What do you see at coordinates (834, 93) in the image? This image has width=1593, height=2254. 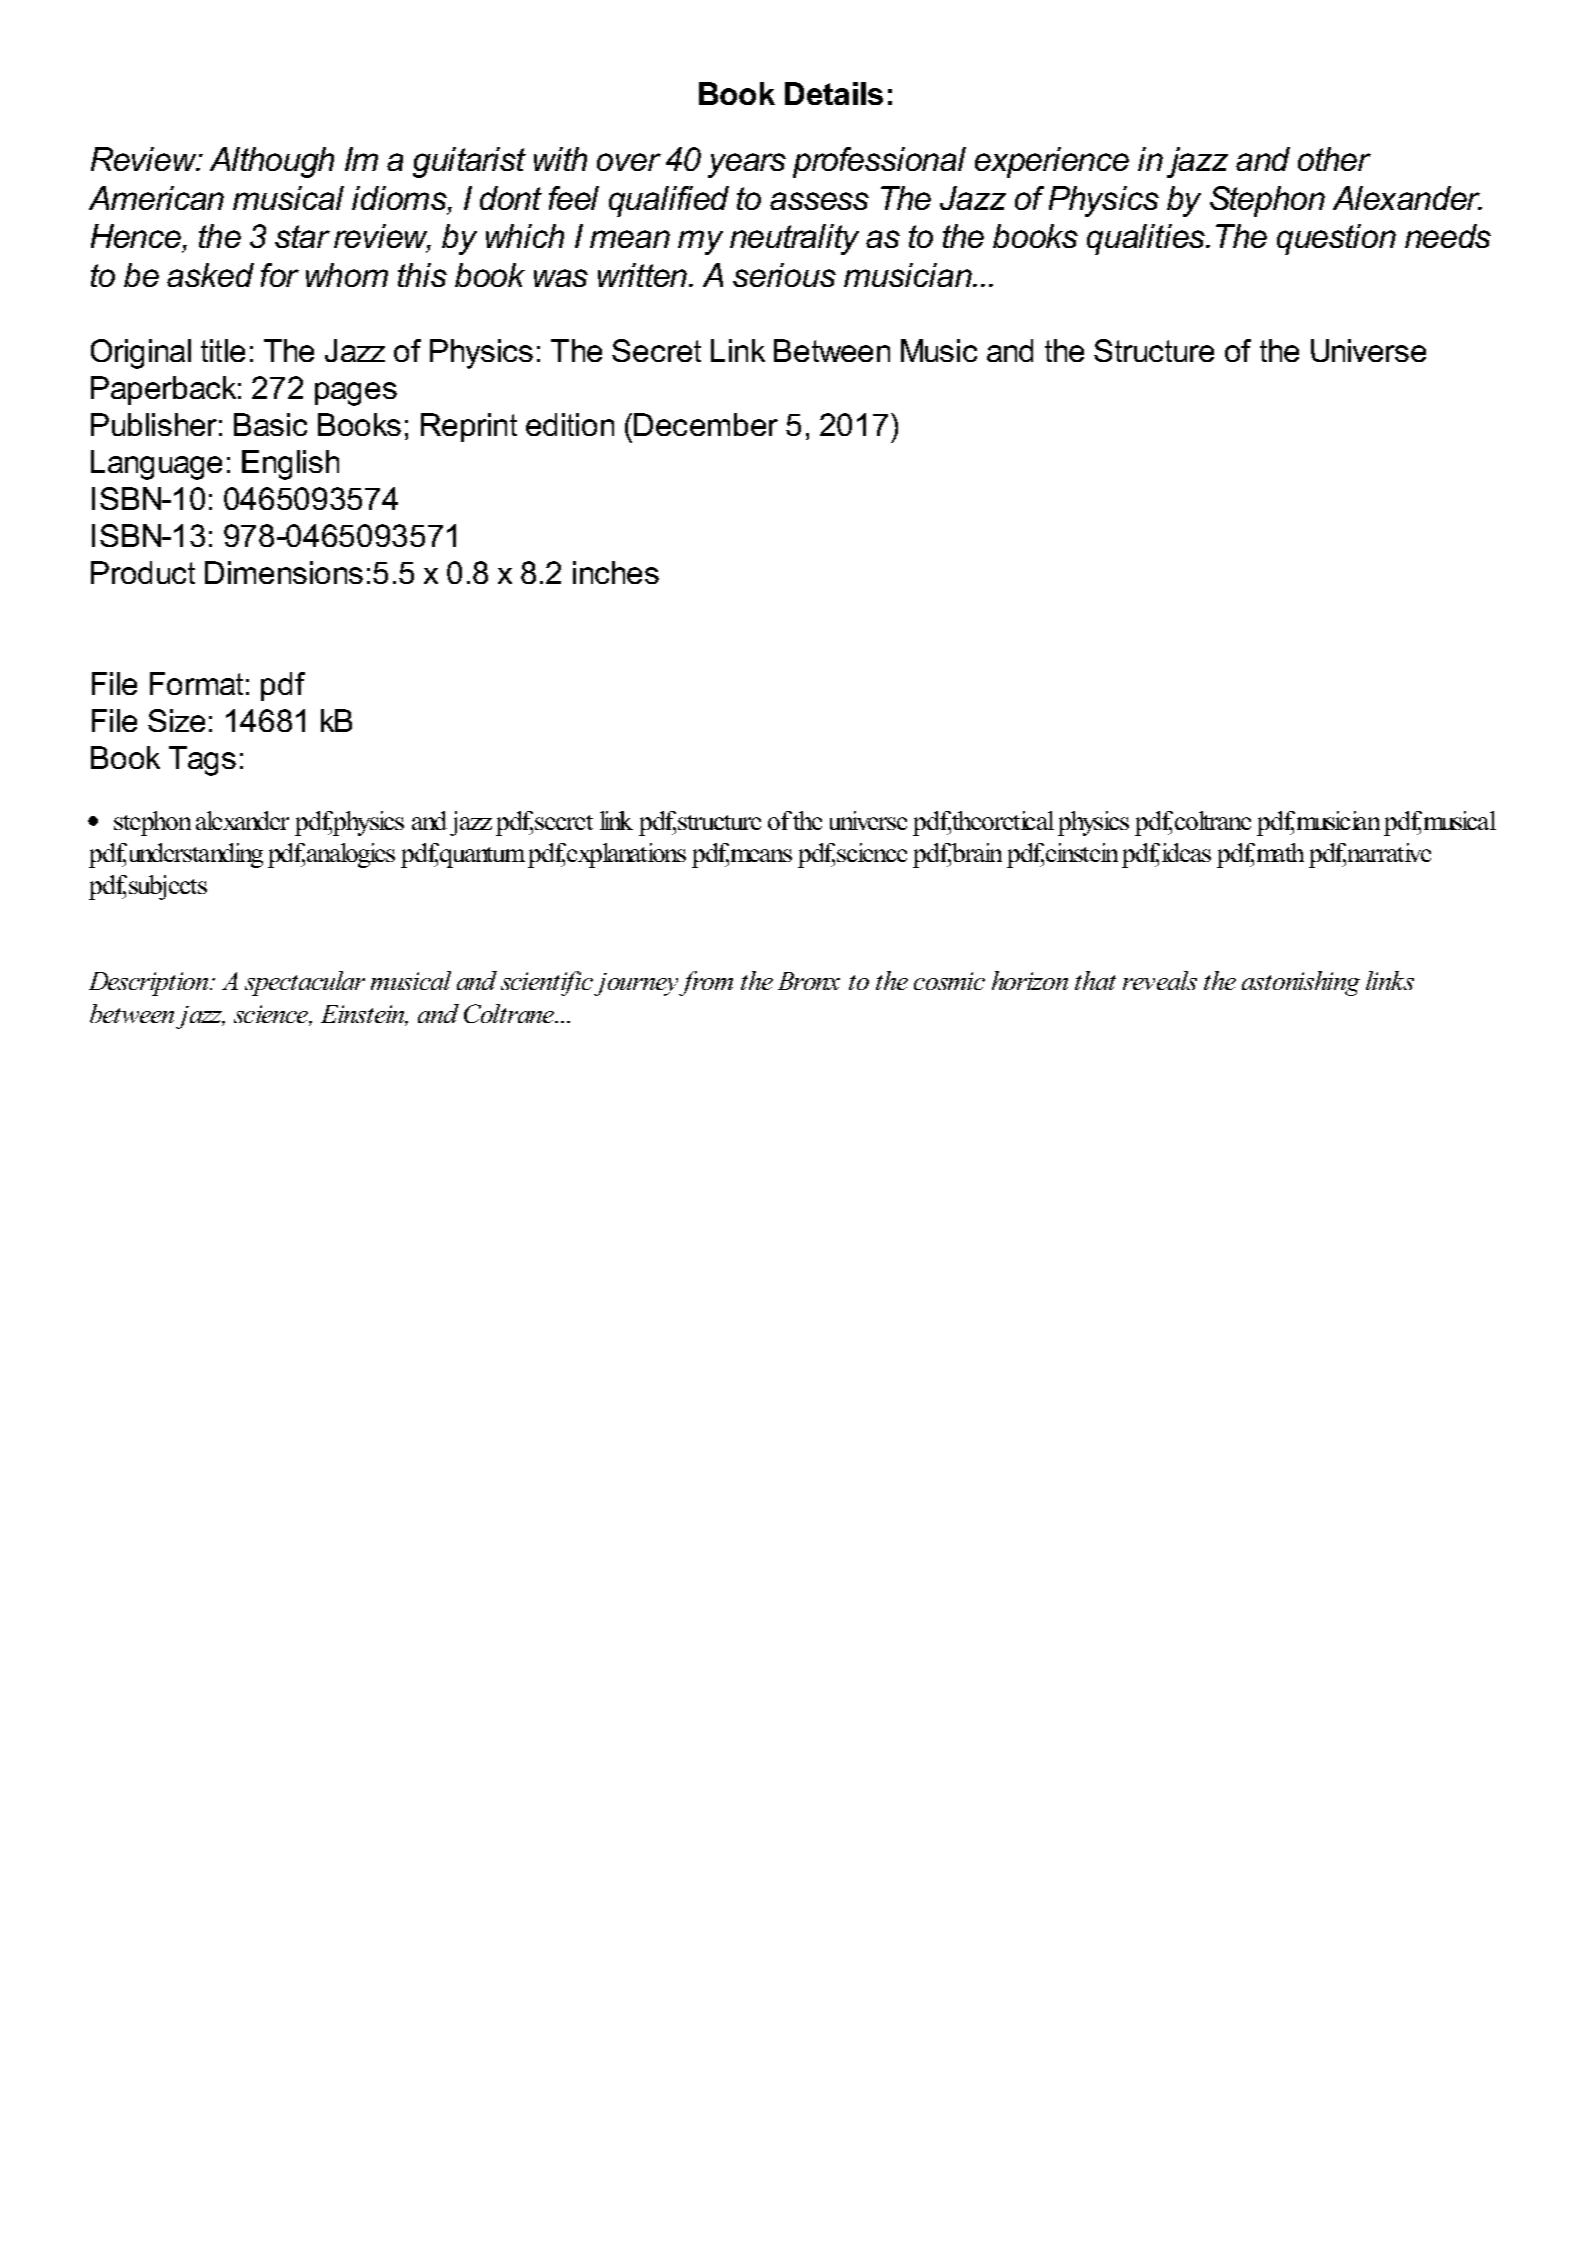 I see `Details` at bounding box center [834, 93].
